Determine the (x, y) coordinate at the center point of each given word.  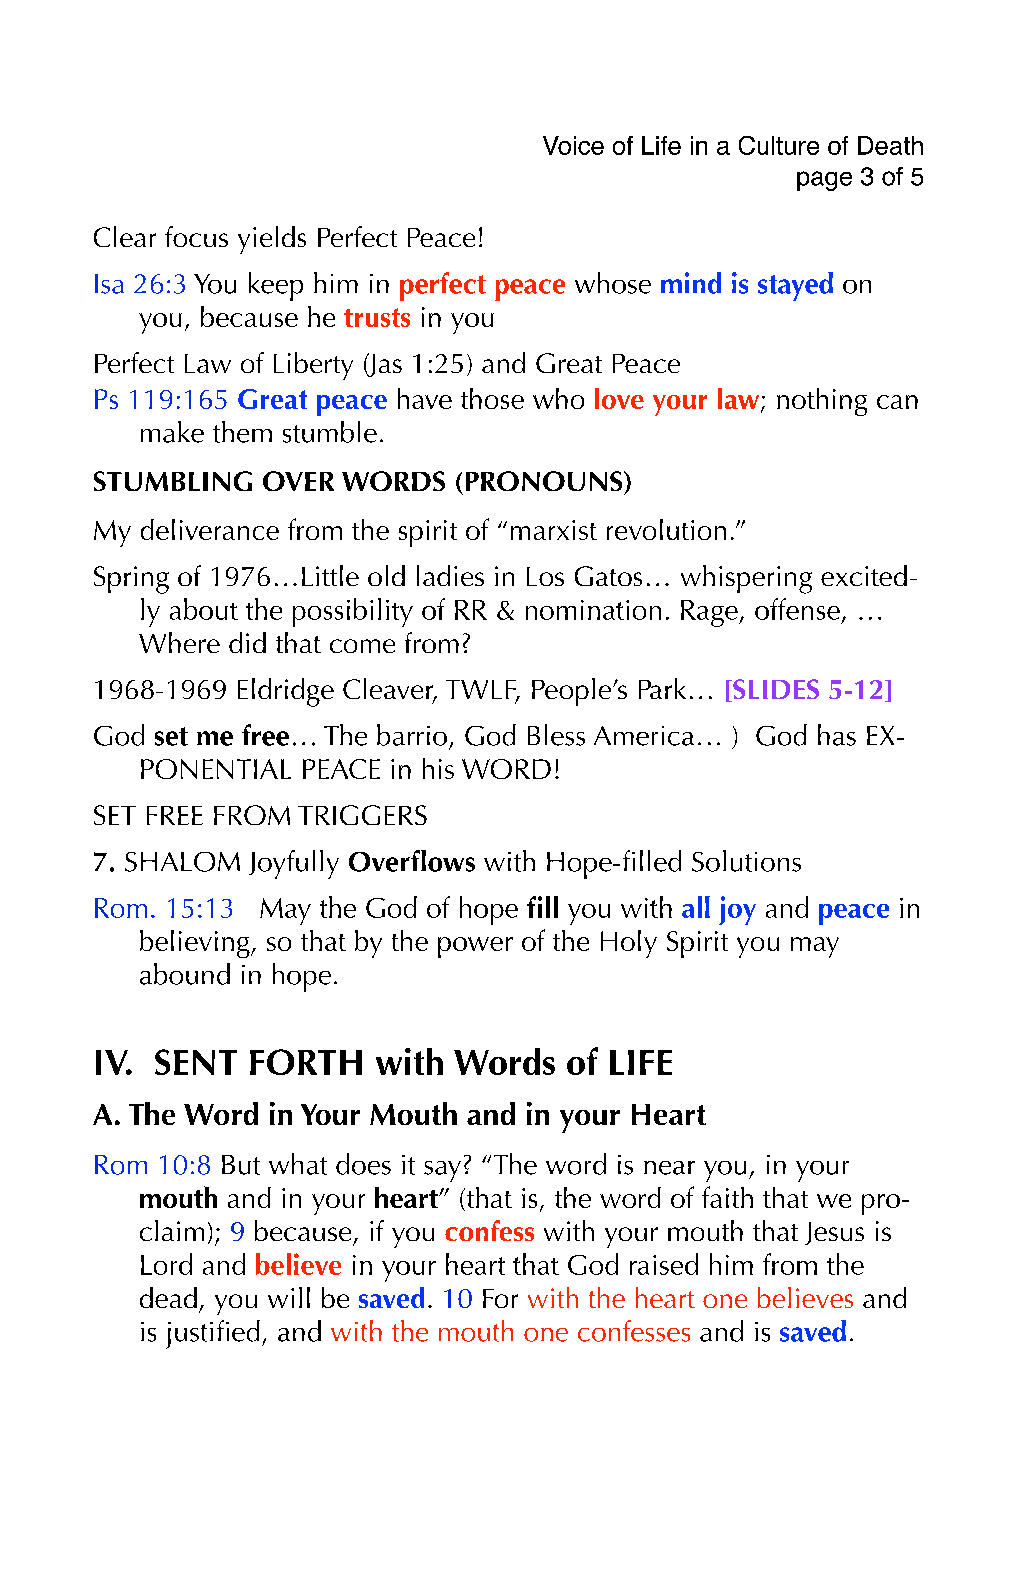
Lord (166, 1264)
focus (196, 236)
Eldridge (286, 692)
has (837, 735)
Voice (573, 145)
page (824, 181)
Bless (556, 735)
